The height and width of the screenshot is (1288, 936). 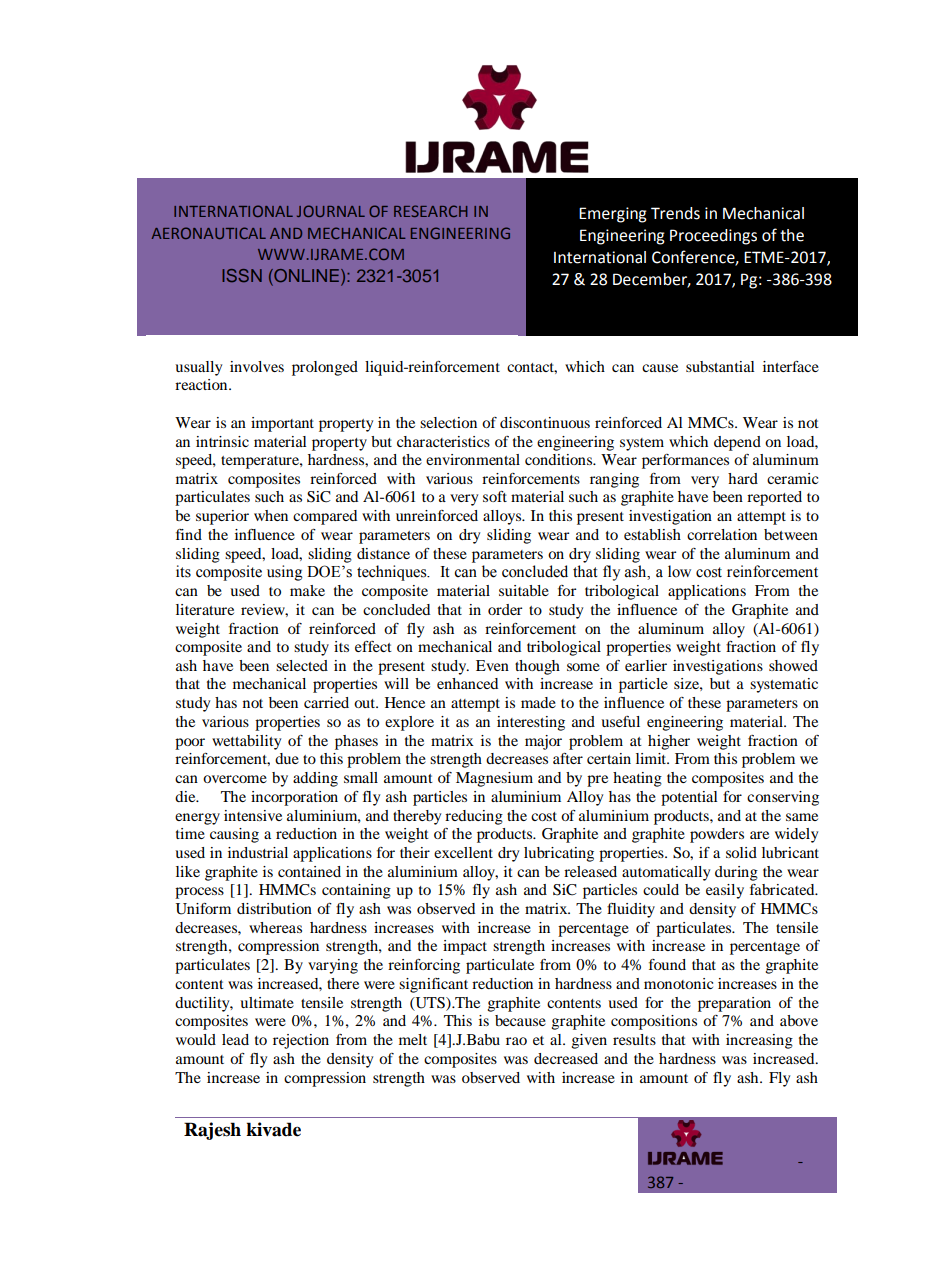 What do you see at coordinates (430, 211) in the screenshot?
I see `RESEARCH` at bounding box center [430, 211].
